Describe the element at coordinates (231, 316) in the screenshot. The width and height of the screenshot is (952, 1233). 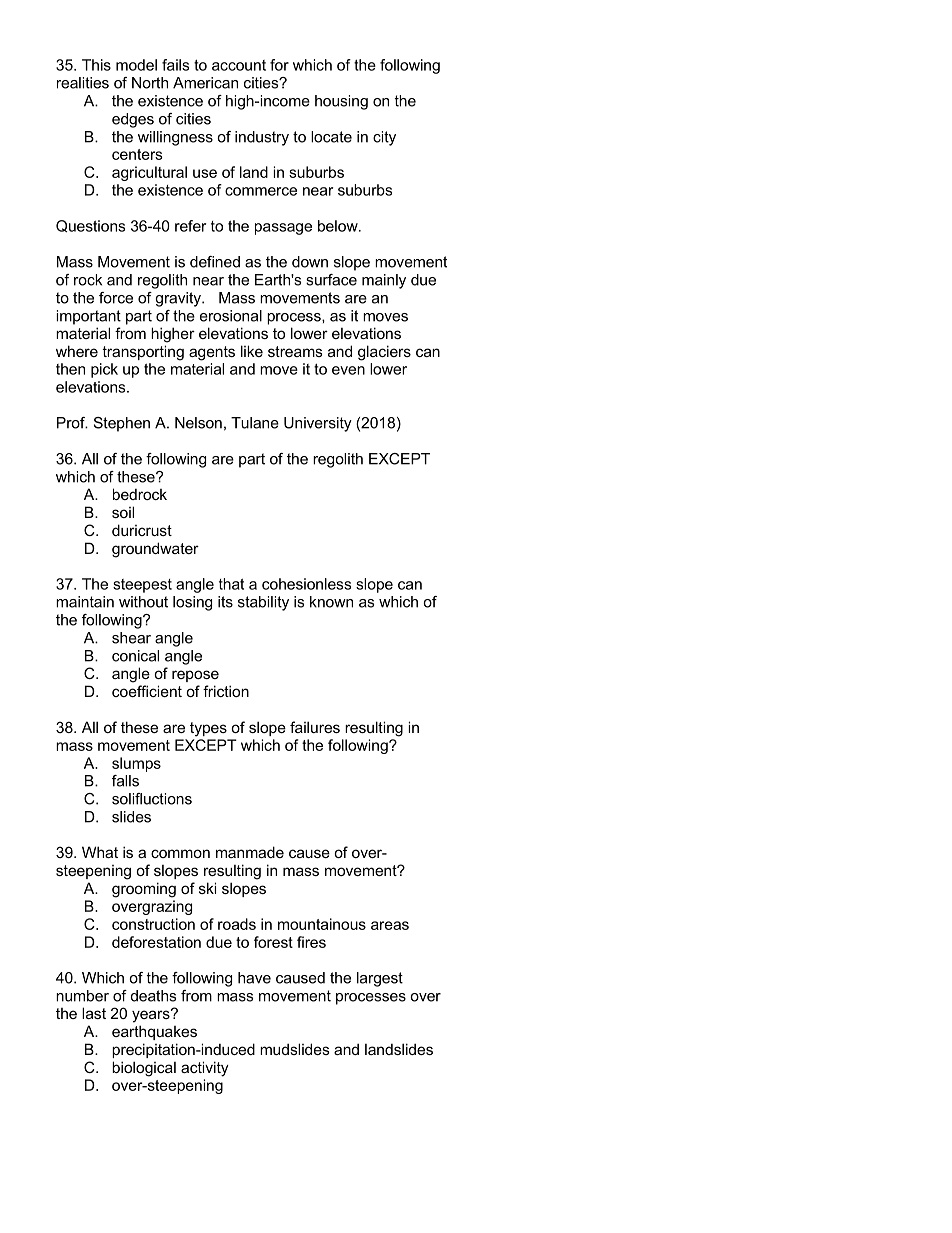
I see `erosional` at that location.
